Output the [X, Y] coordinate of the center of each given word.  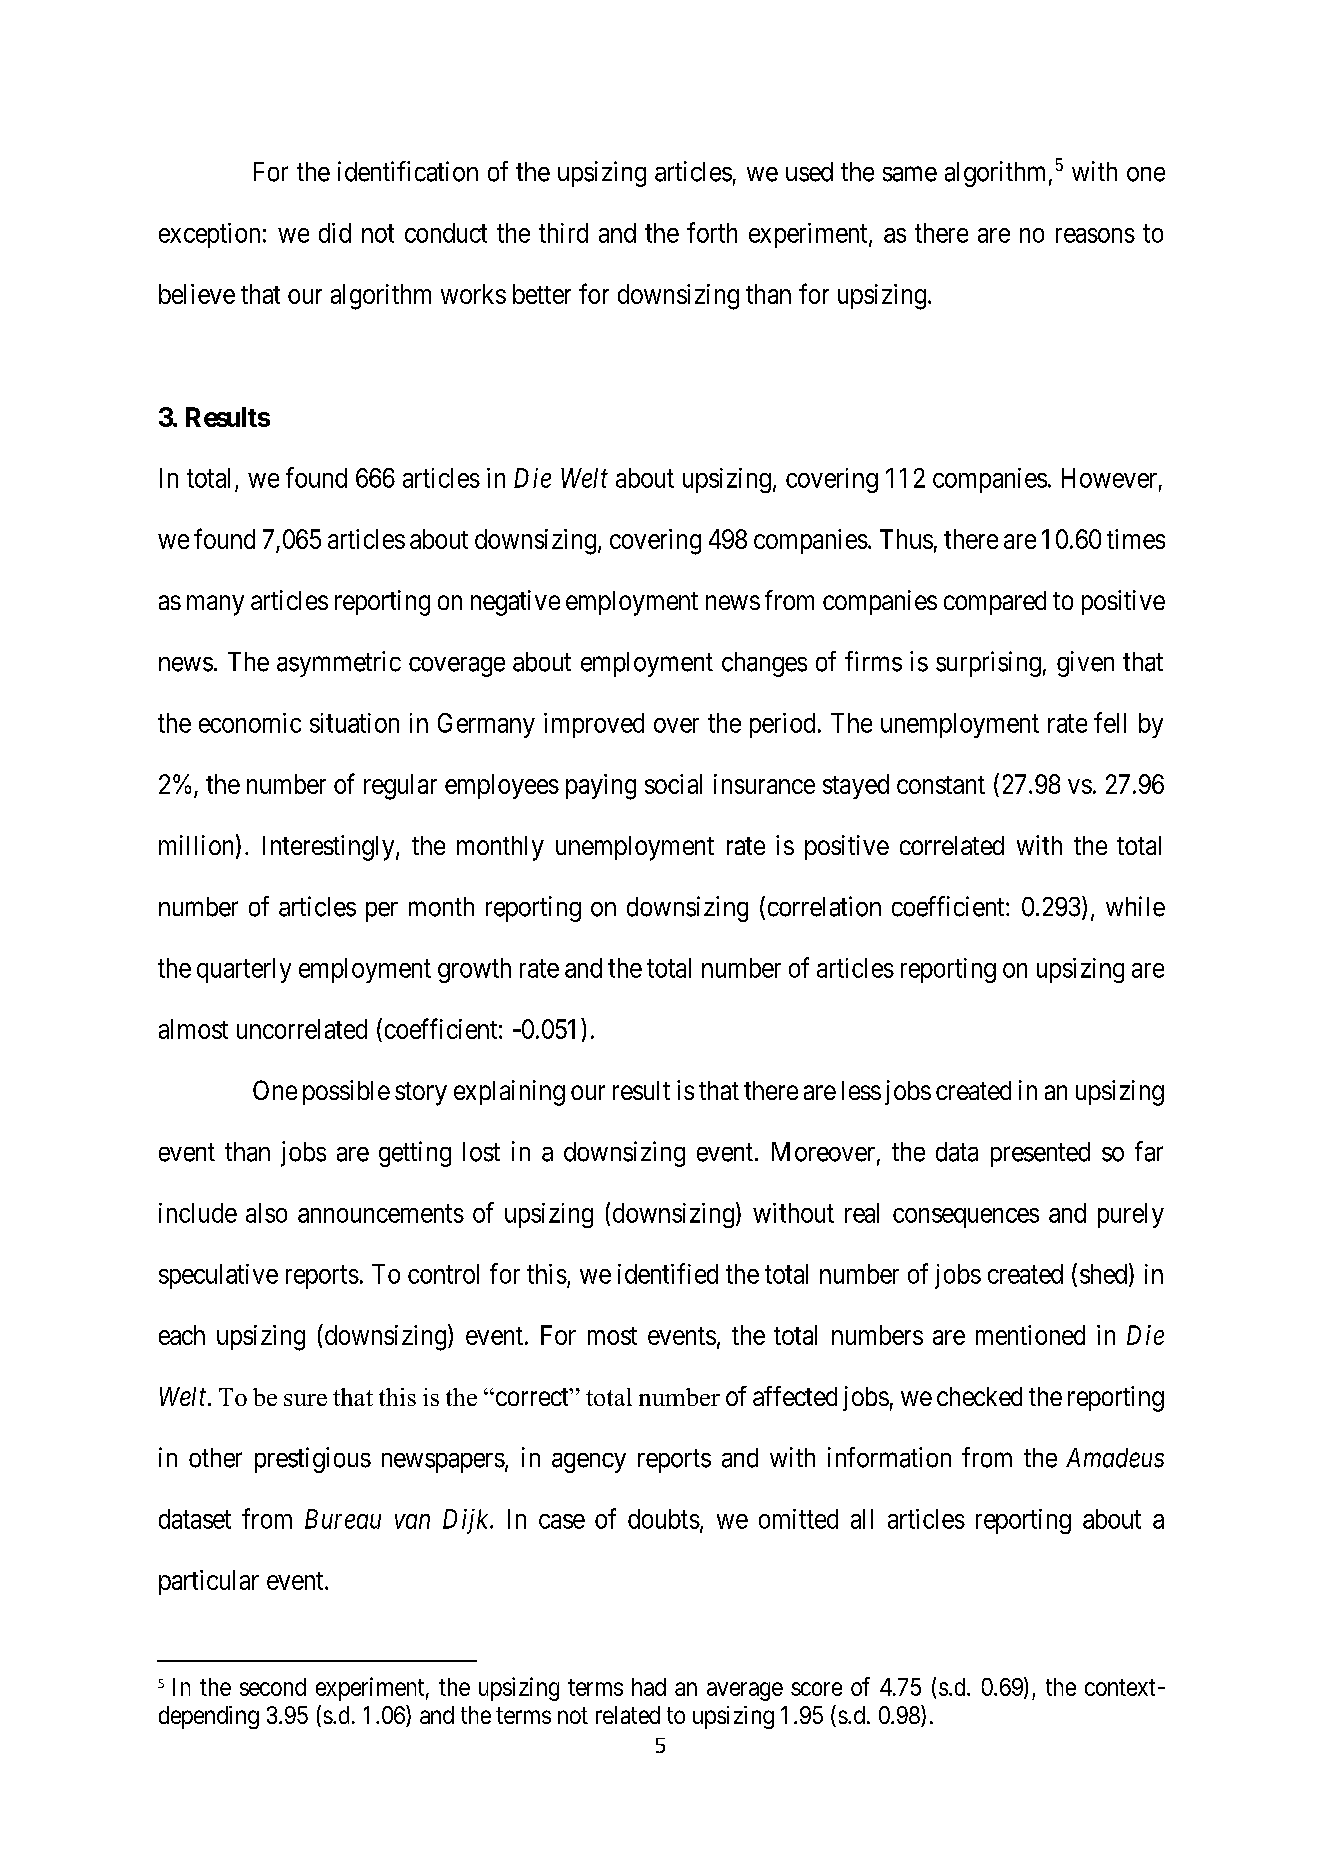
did [335, 233]
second [273, 1687]
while [1135, 906]
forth [712, 232]
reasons [1095, 235]
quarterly [244, 970]
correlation [824, 906]
